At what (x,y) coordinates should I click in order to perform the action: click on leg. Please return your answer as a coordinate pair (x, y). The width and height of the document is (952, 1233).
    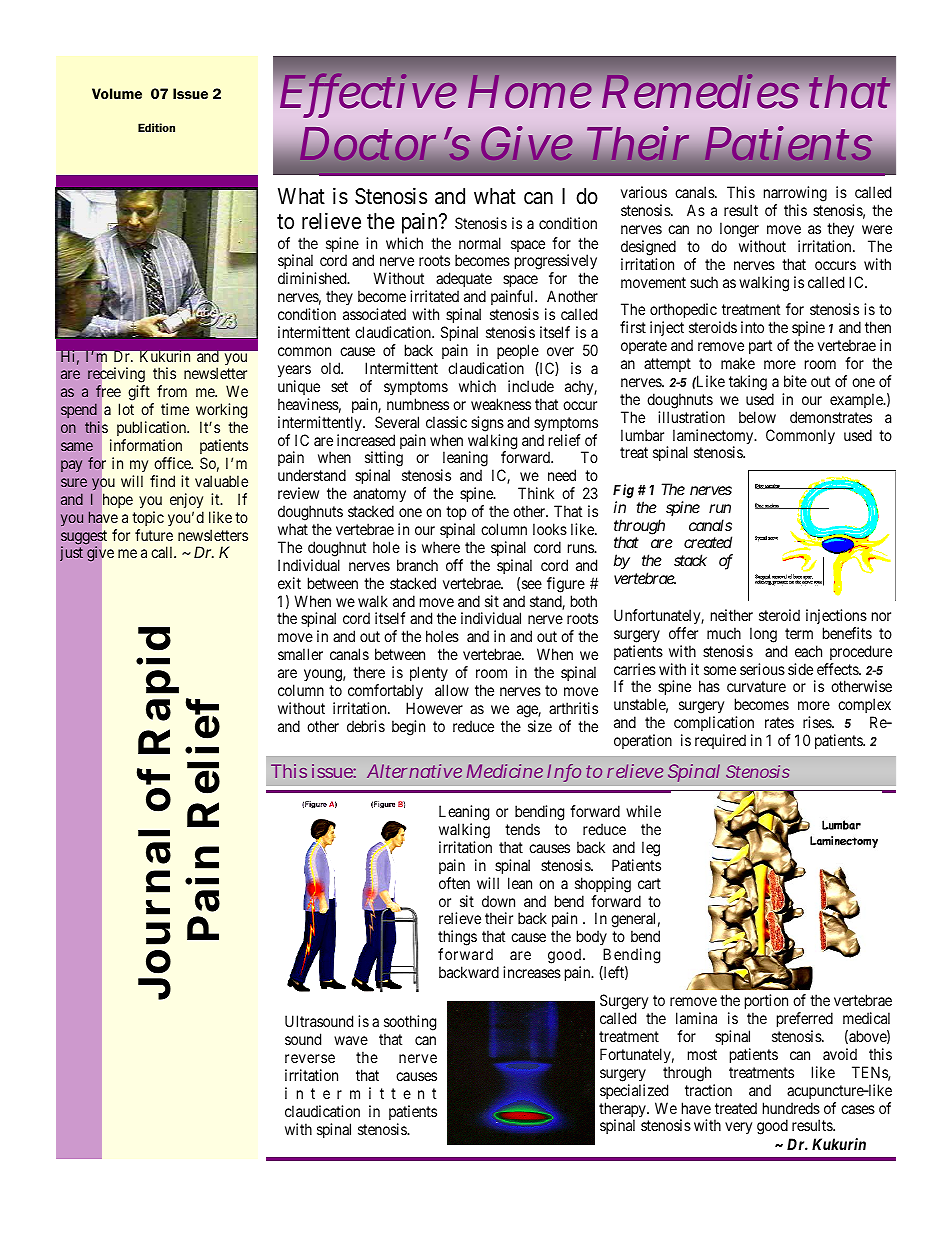
    Looking at the image, I should click on (651, 849).
